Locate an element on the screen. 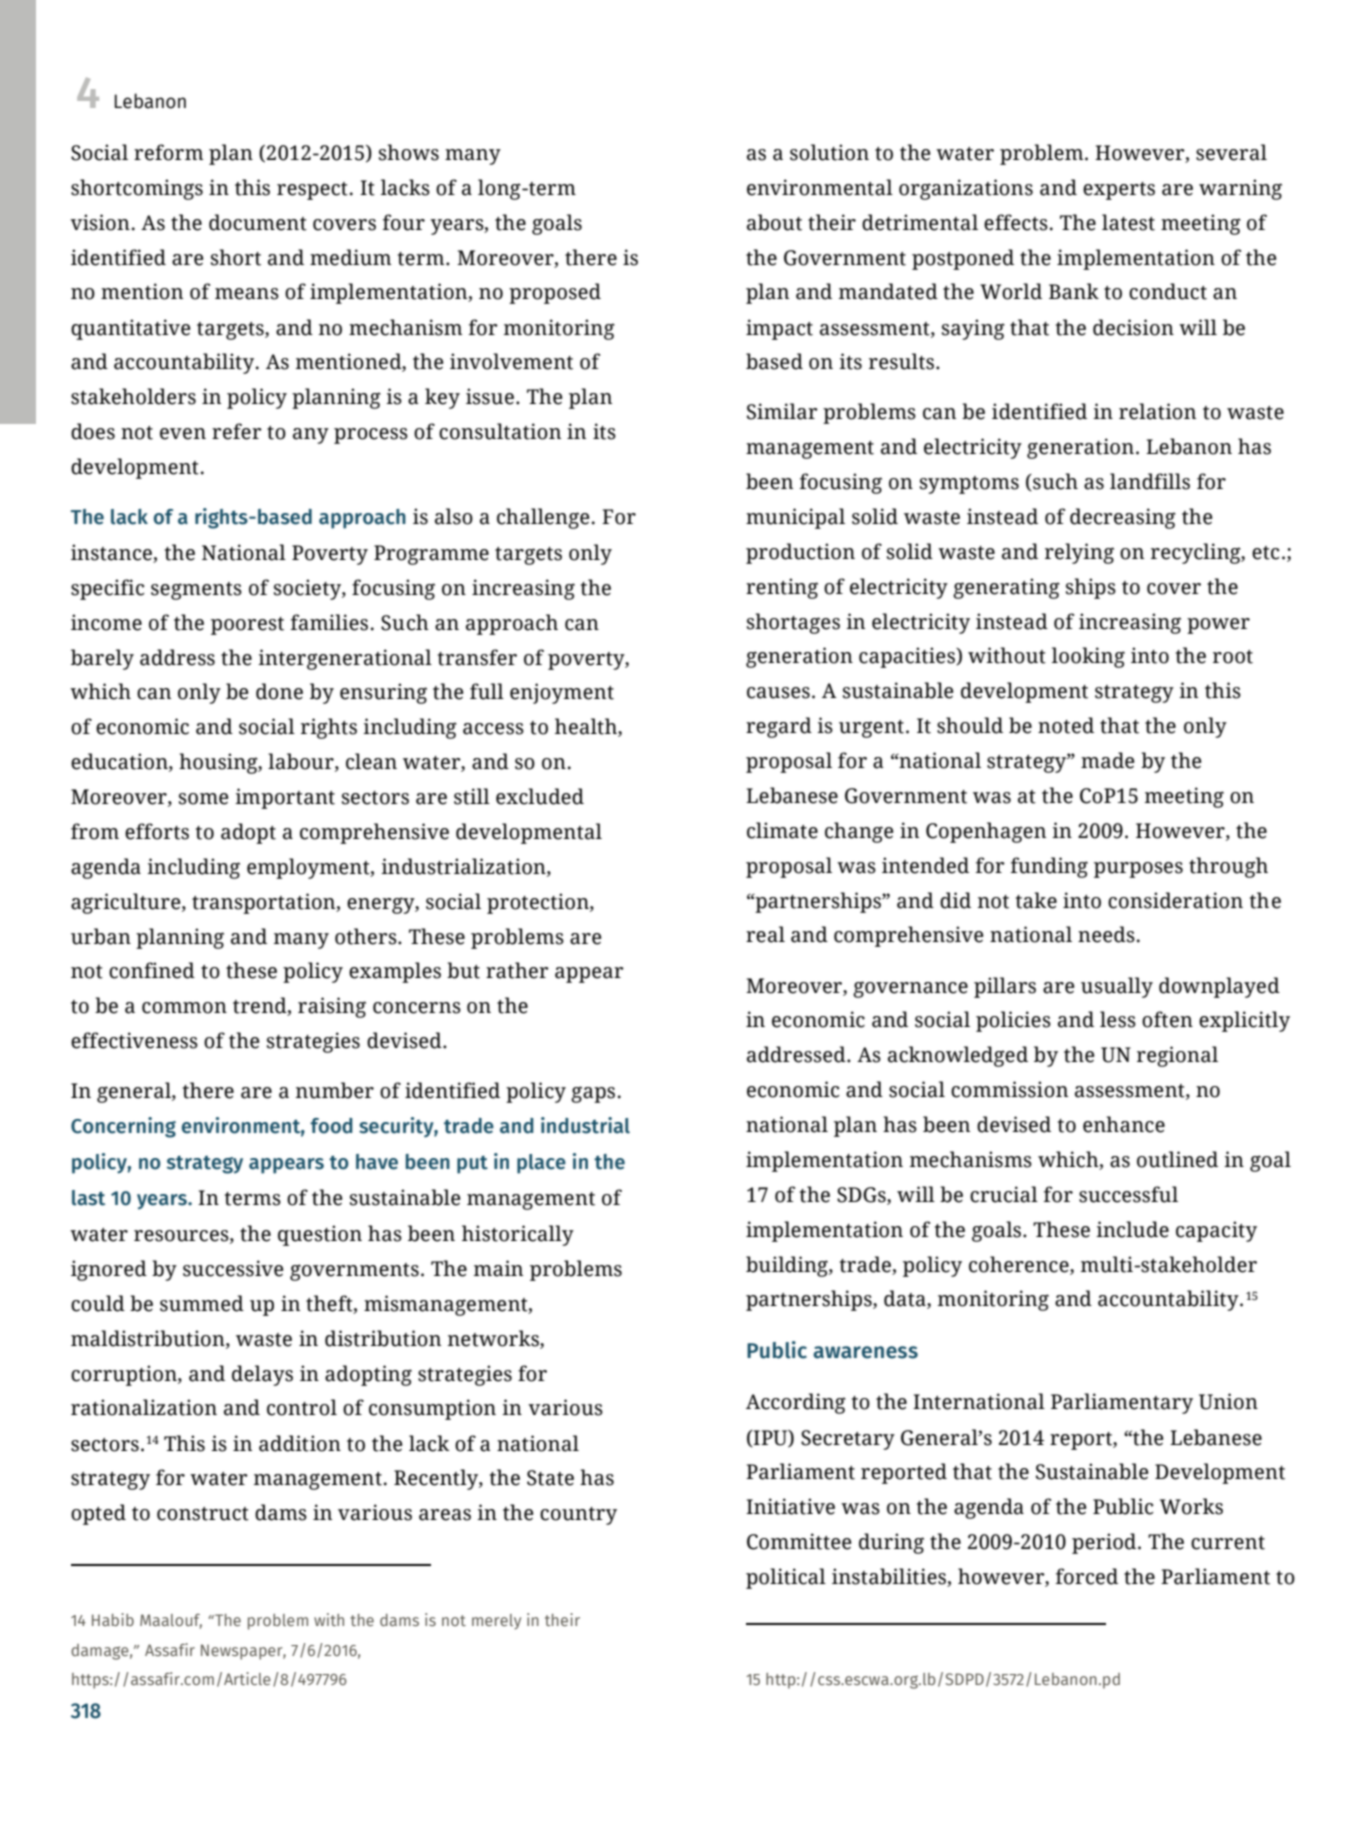 Image resolution: width=1368 pixels, height=1842 pixels. construct is located at coordinates (203, 1514).
